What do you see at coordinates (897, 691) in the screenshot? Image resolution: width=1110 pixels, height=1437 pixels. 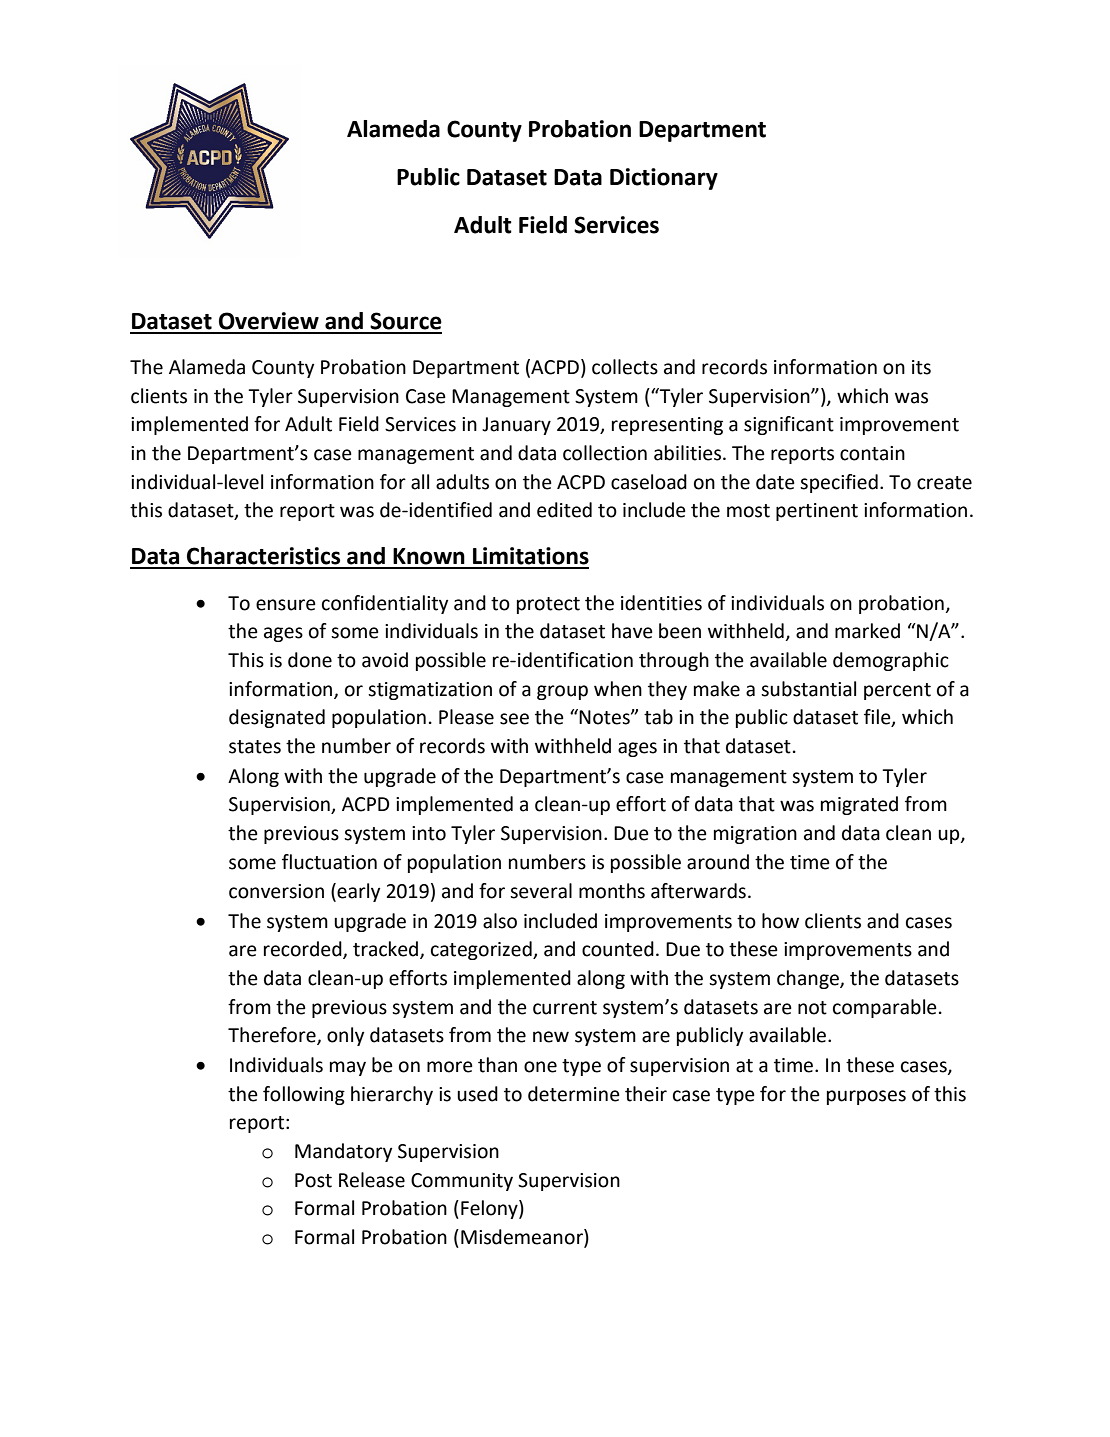 I see `percent` at bounding box center [897, 691].
